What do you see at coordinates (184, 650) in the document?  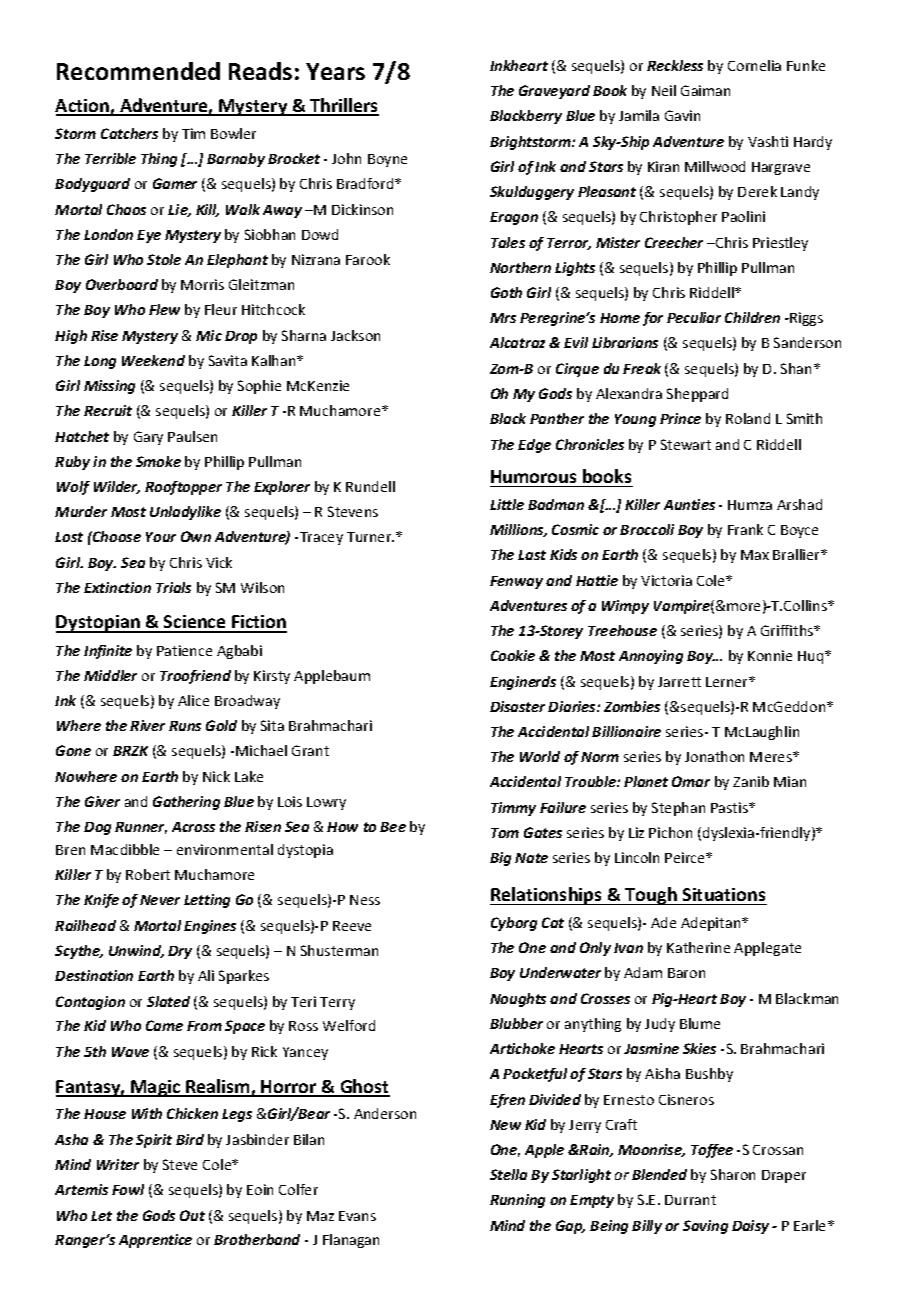 I see `Patience` at bounding box center [184, 650].
